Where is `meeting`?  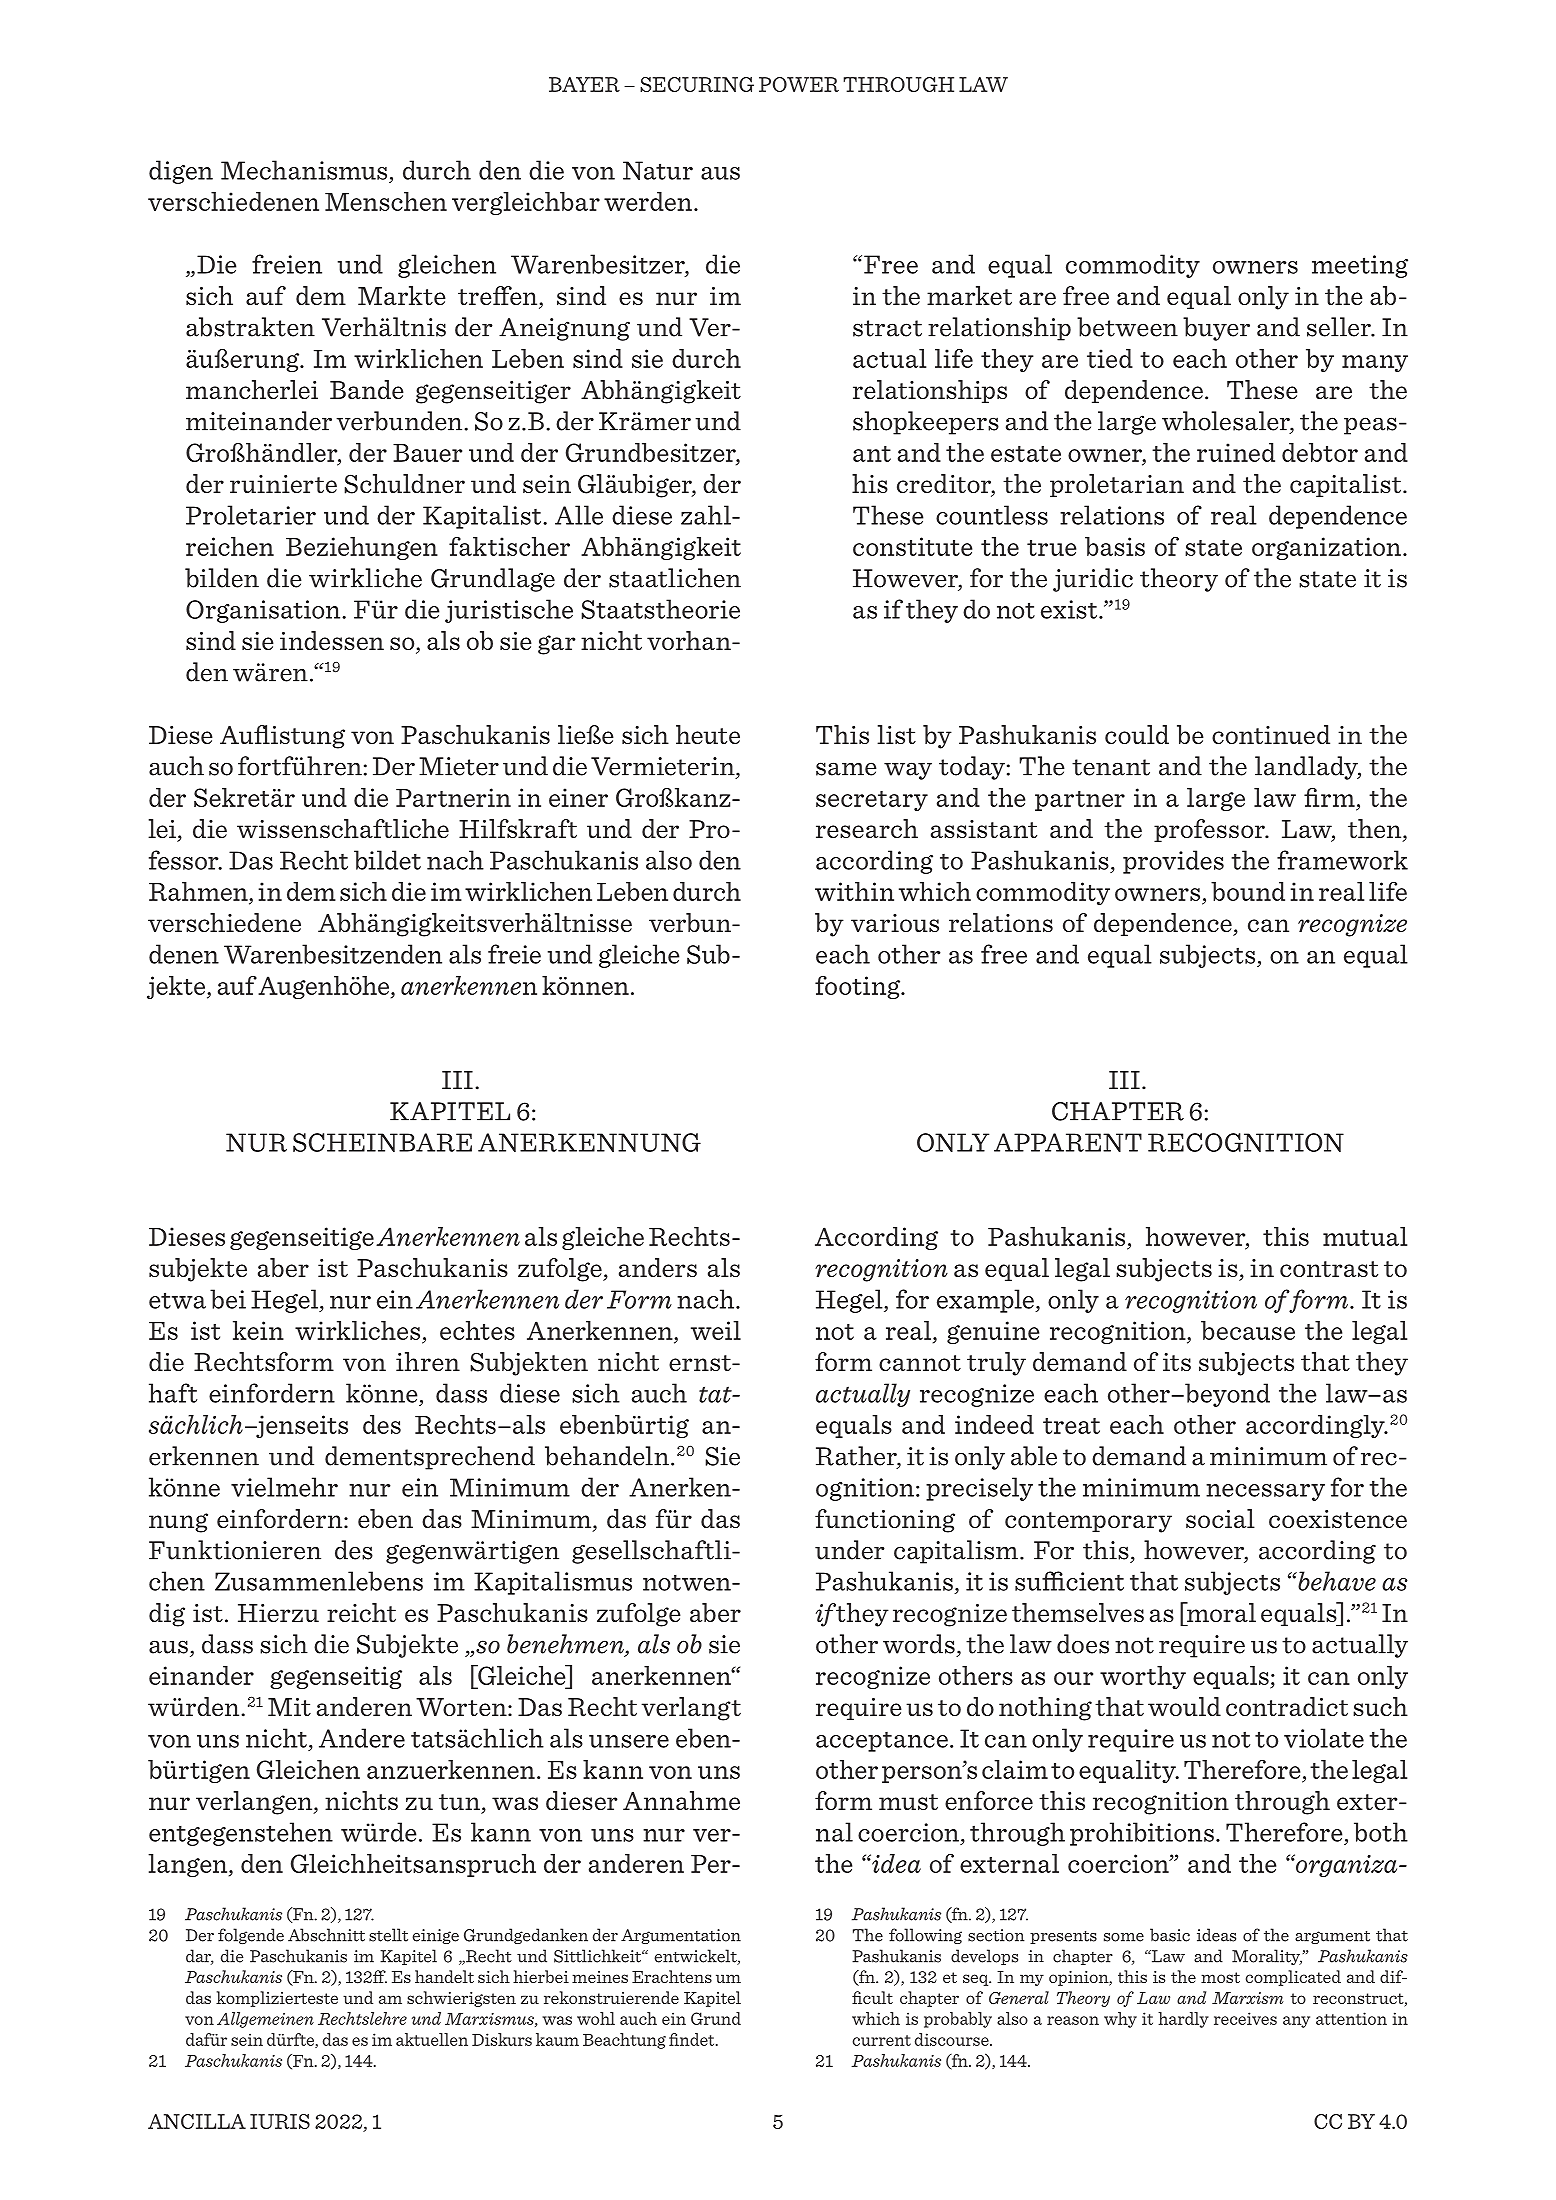 meeting is located at coordinates (1360, 266).
